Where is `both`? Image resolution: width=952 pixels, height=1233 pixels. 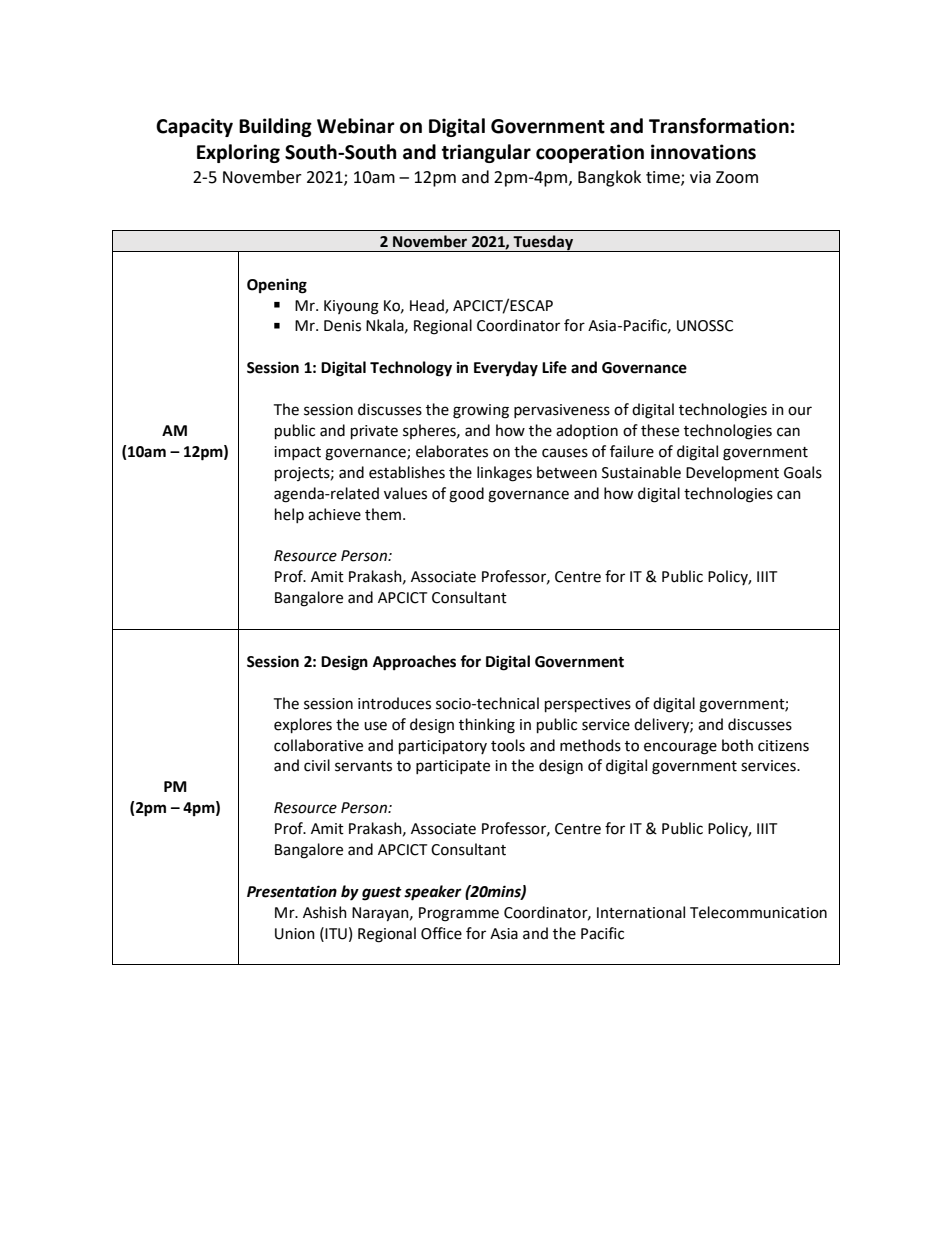 both is located at coordinates (737, 745).
